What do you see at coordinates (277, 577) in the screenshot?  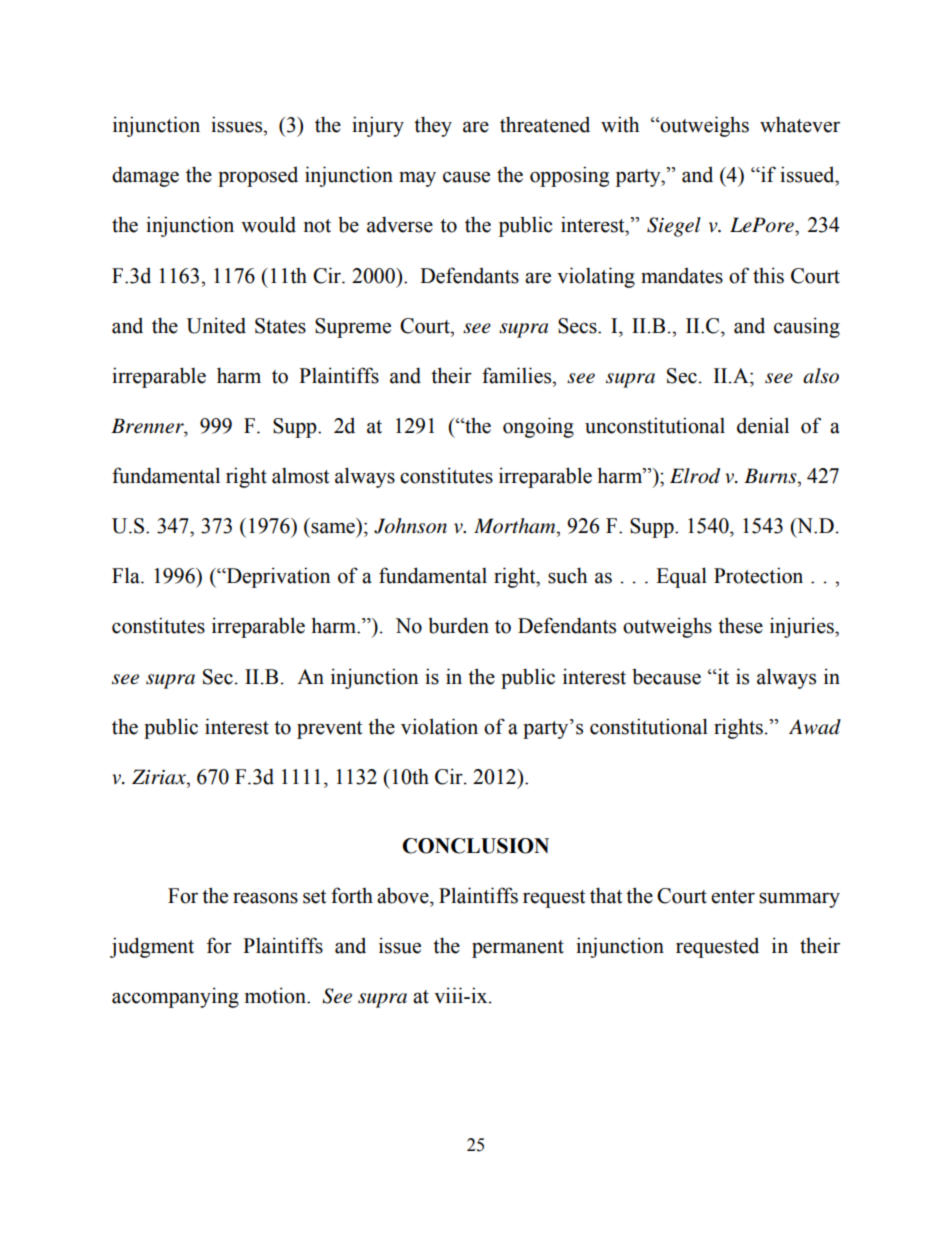 I see `Deprivation` at bounding box center [277, 577].
